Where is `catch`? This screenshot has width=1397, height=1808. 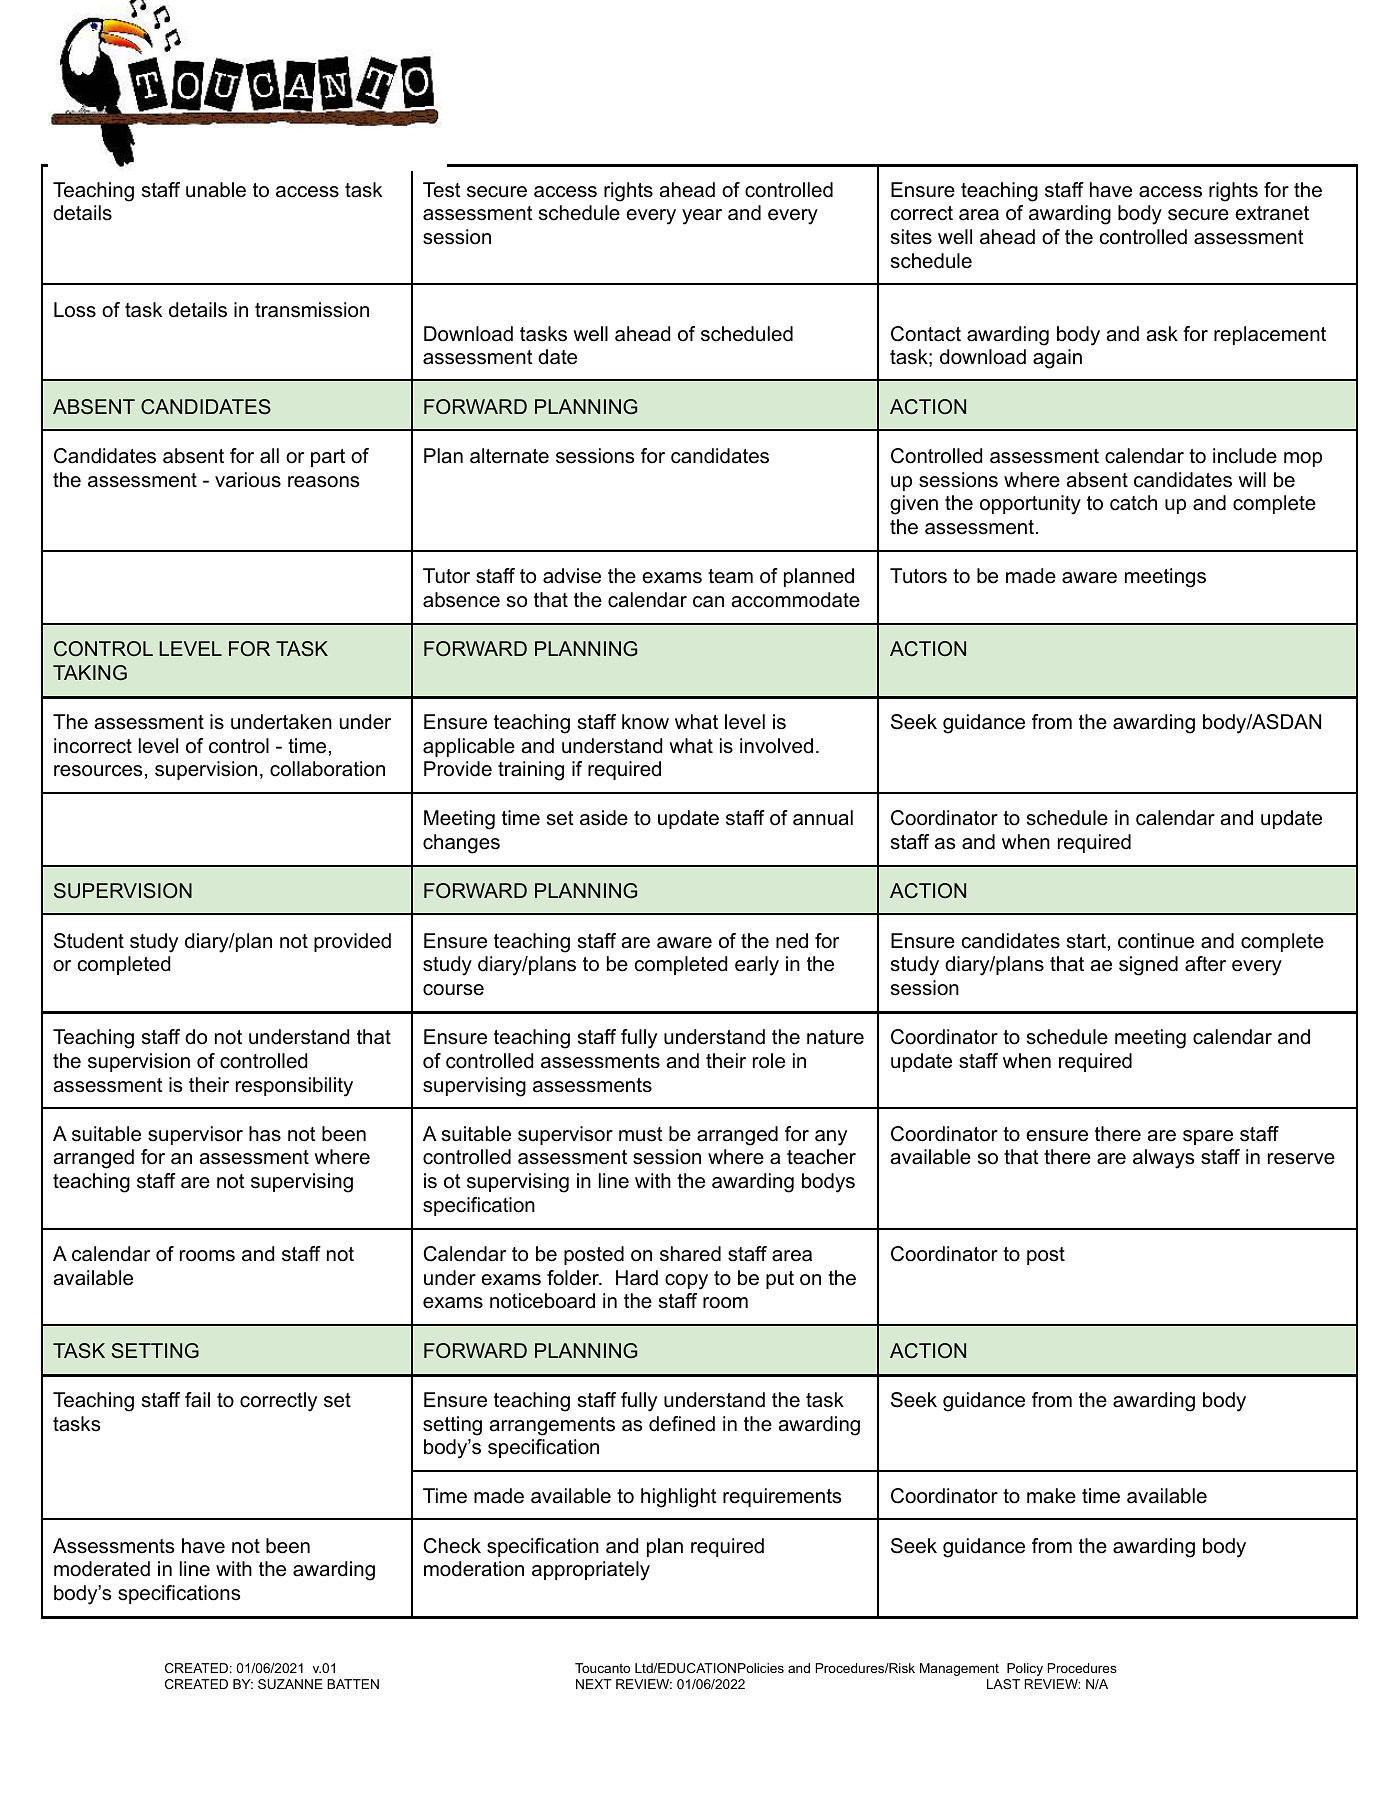
catch is located at coordinates (1133, 503).
